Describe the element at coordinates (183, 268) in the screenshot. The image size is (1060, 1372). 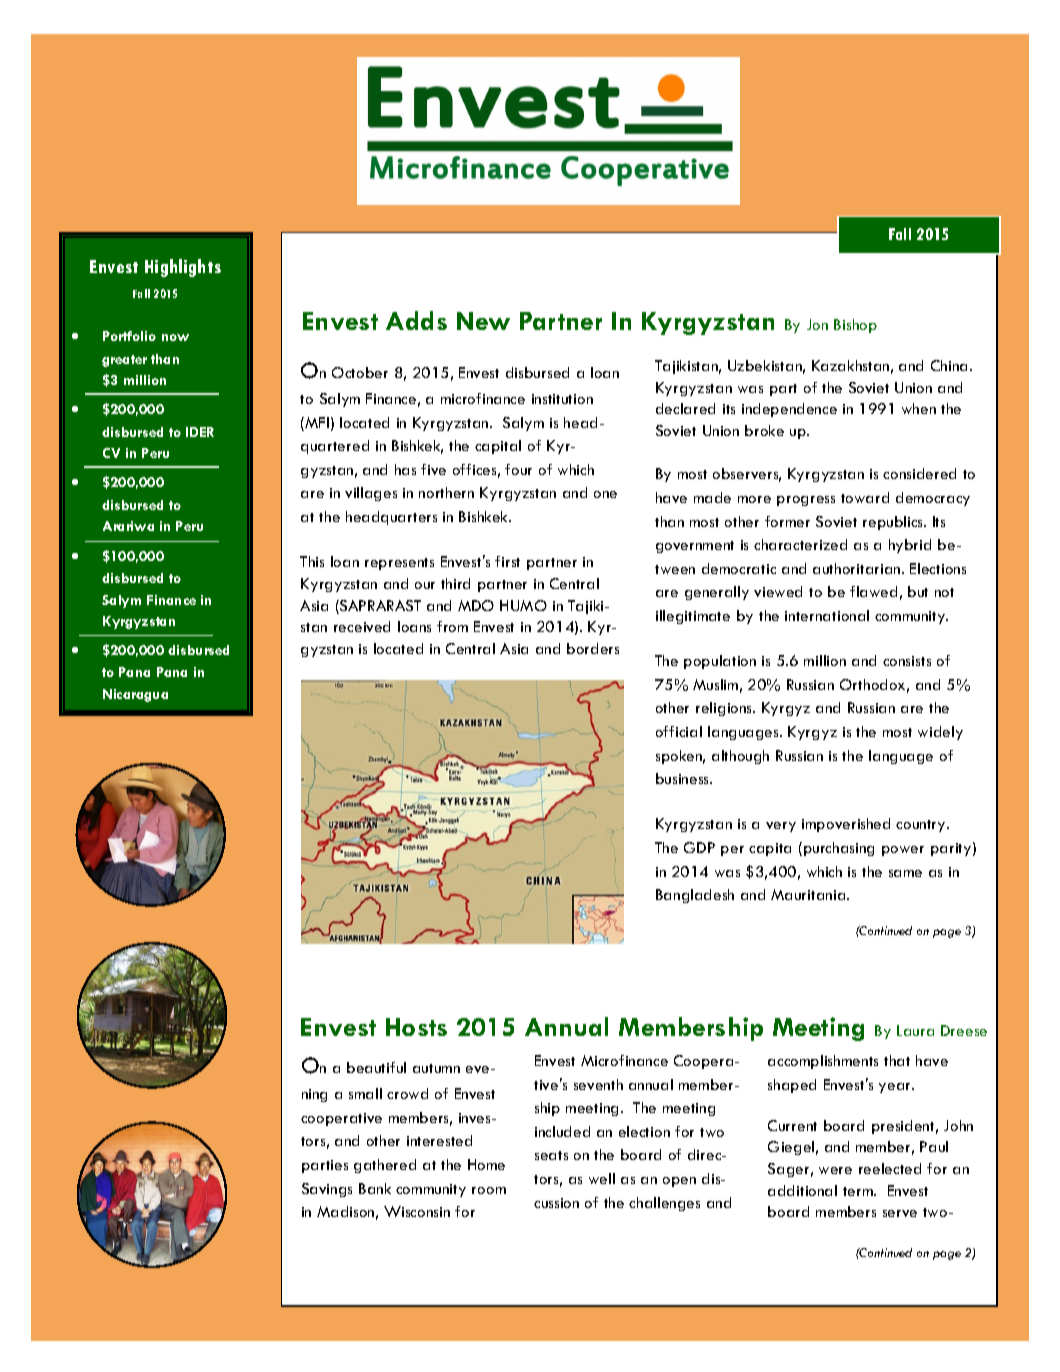
I see `Highlights` at that location.
